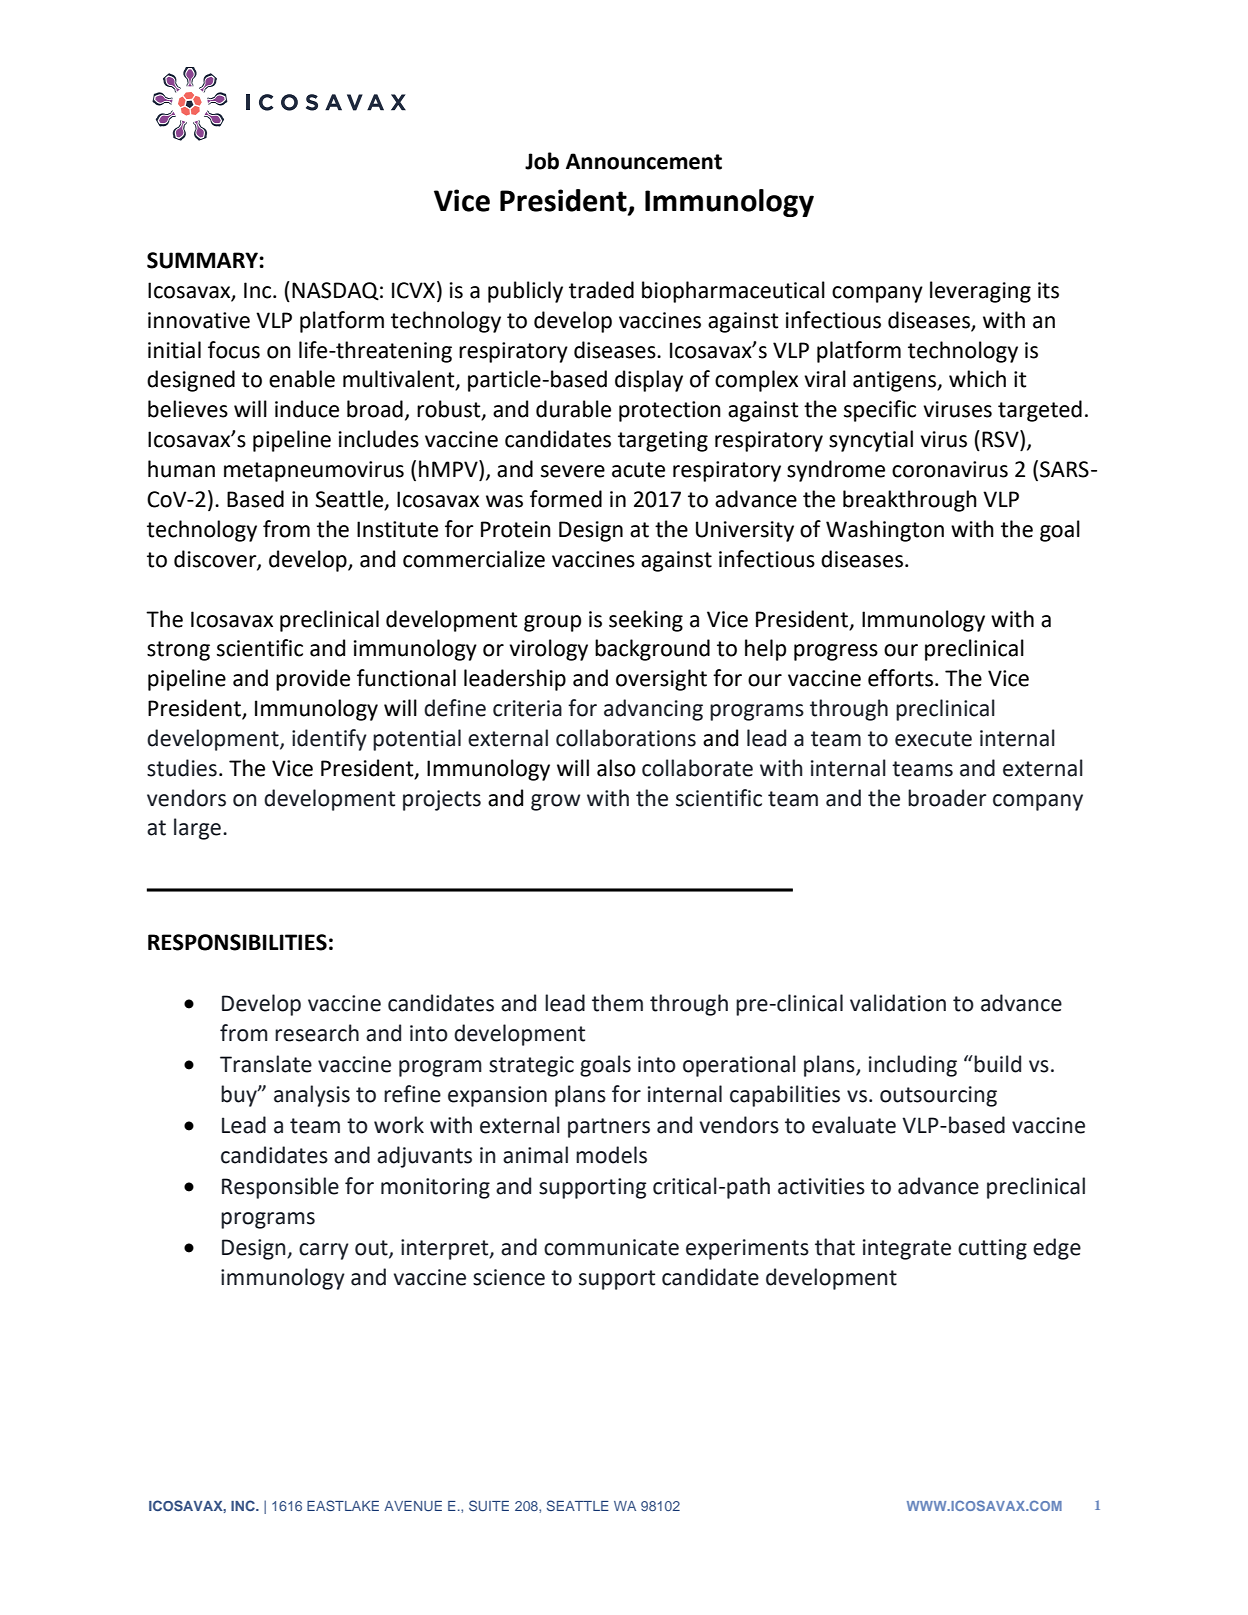 Image resolution: width=1248 pixels, height=1615 pixels. Describe the element at coordinates (644, 161) in the screenshot. I see `Announcement` at that location.
